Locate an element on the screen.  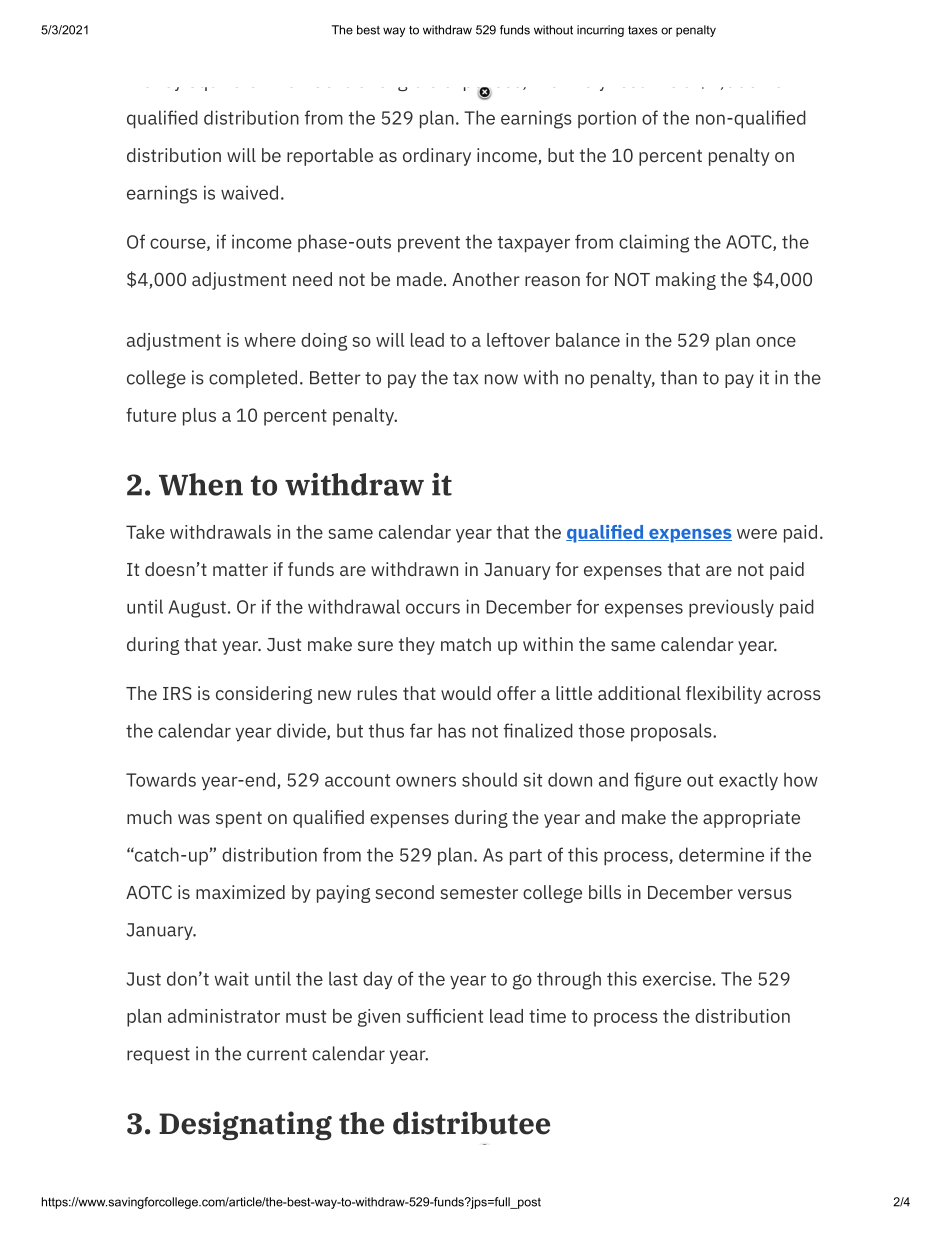
cient is located at coordinates (463, 1016).
